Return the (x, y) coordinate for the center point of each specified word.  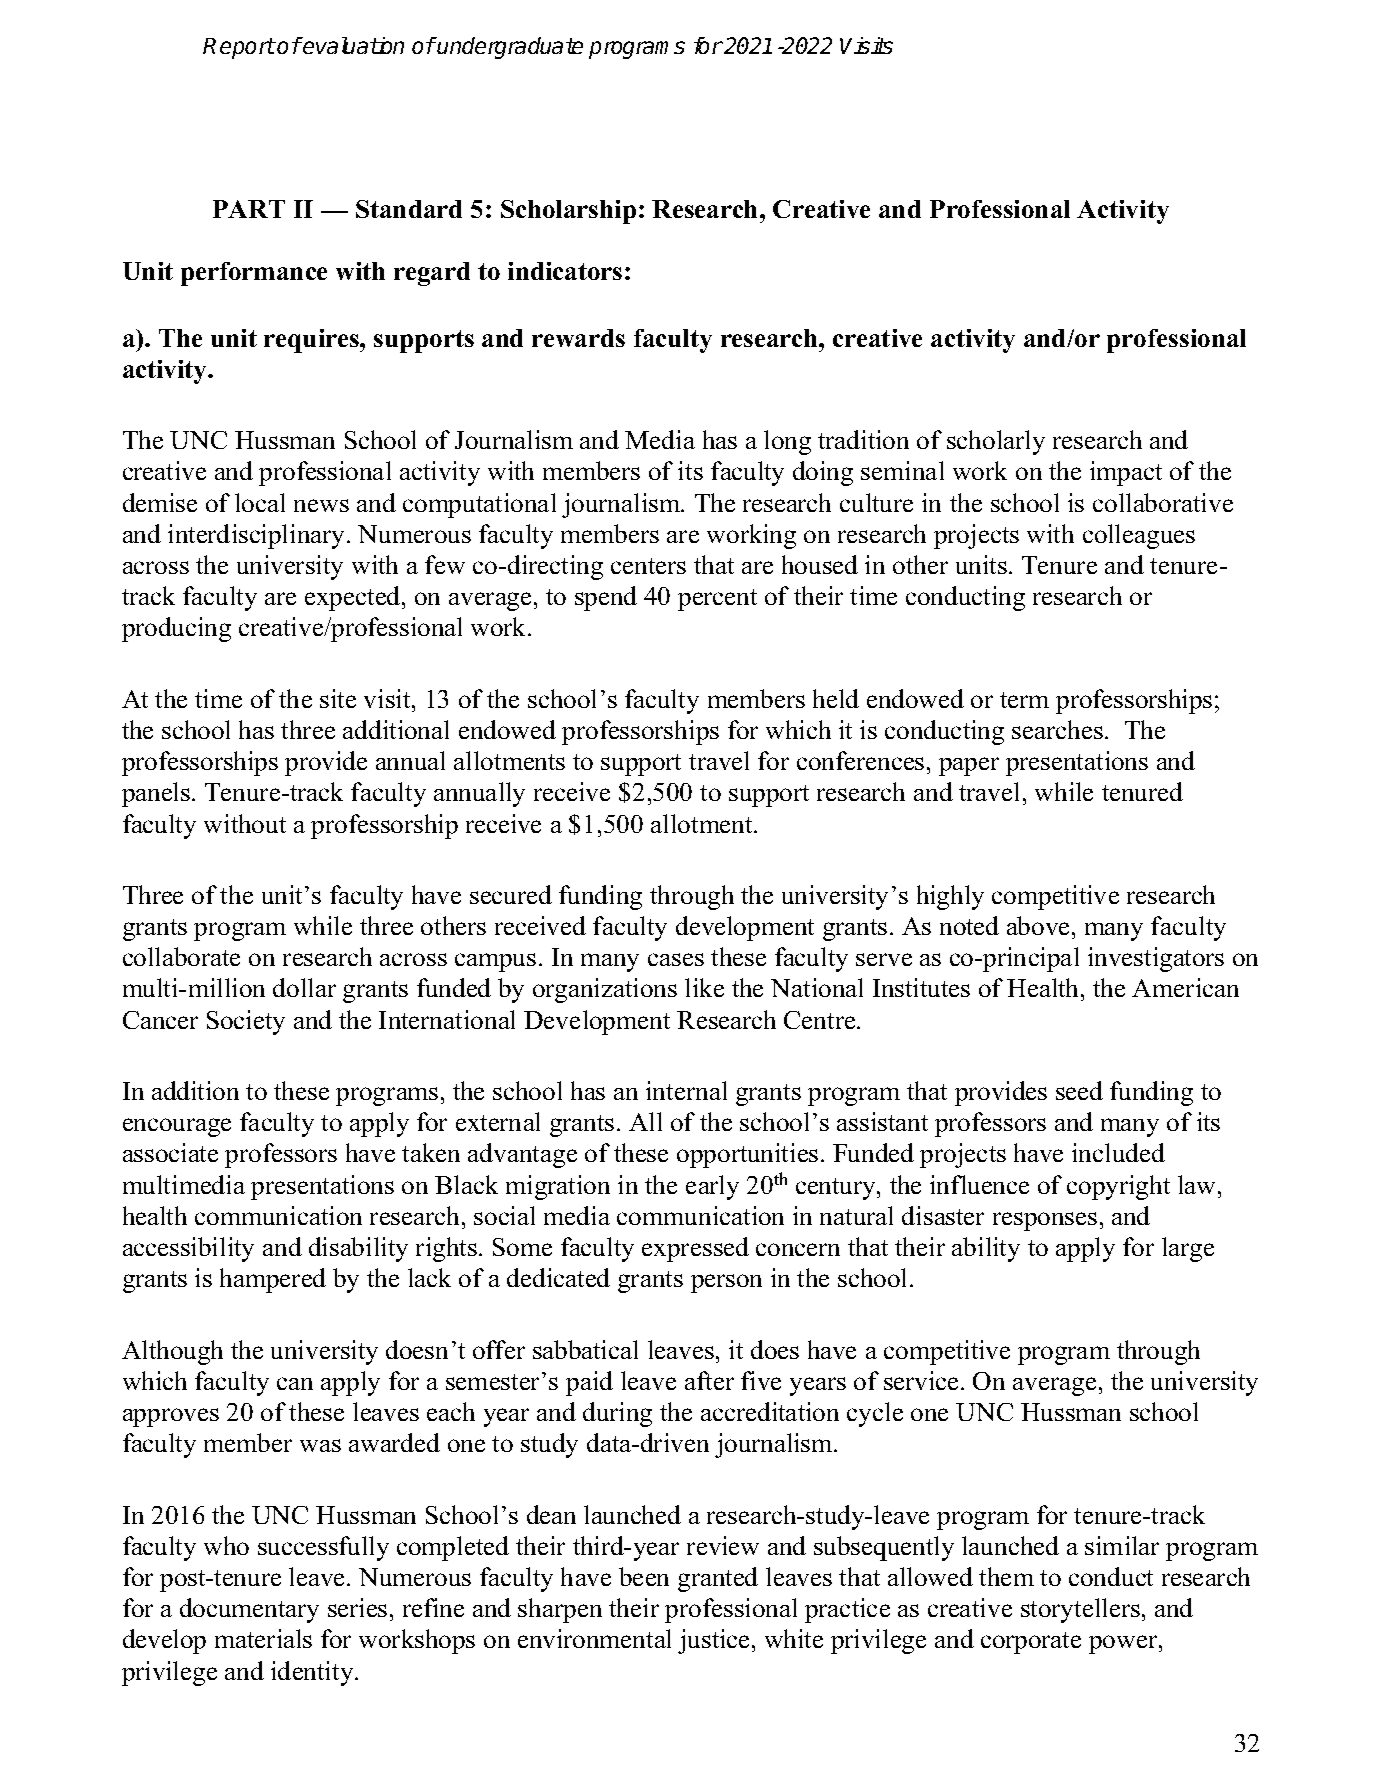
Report (239, 48)
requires (312, 341)
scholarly (996, 442)
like (704, 987)
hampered (273, 1280)
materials (263, 1638)
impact (1126, 473)
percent (717, 600)
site (338, 698)
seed (1079, 1090)
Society (246, 1022)
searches (1057, 729)
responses (1045, 1221)
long (787, 442)
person (726, 1283)
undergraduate (509, 48)
